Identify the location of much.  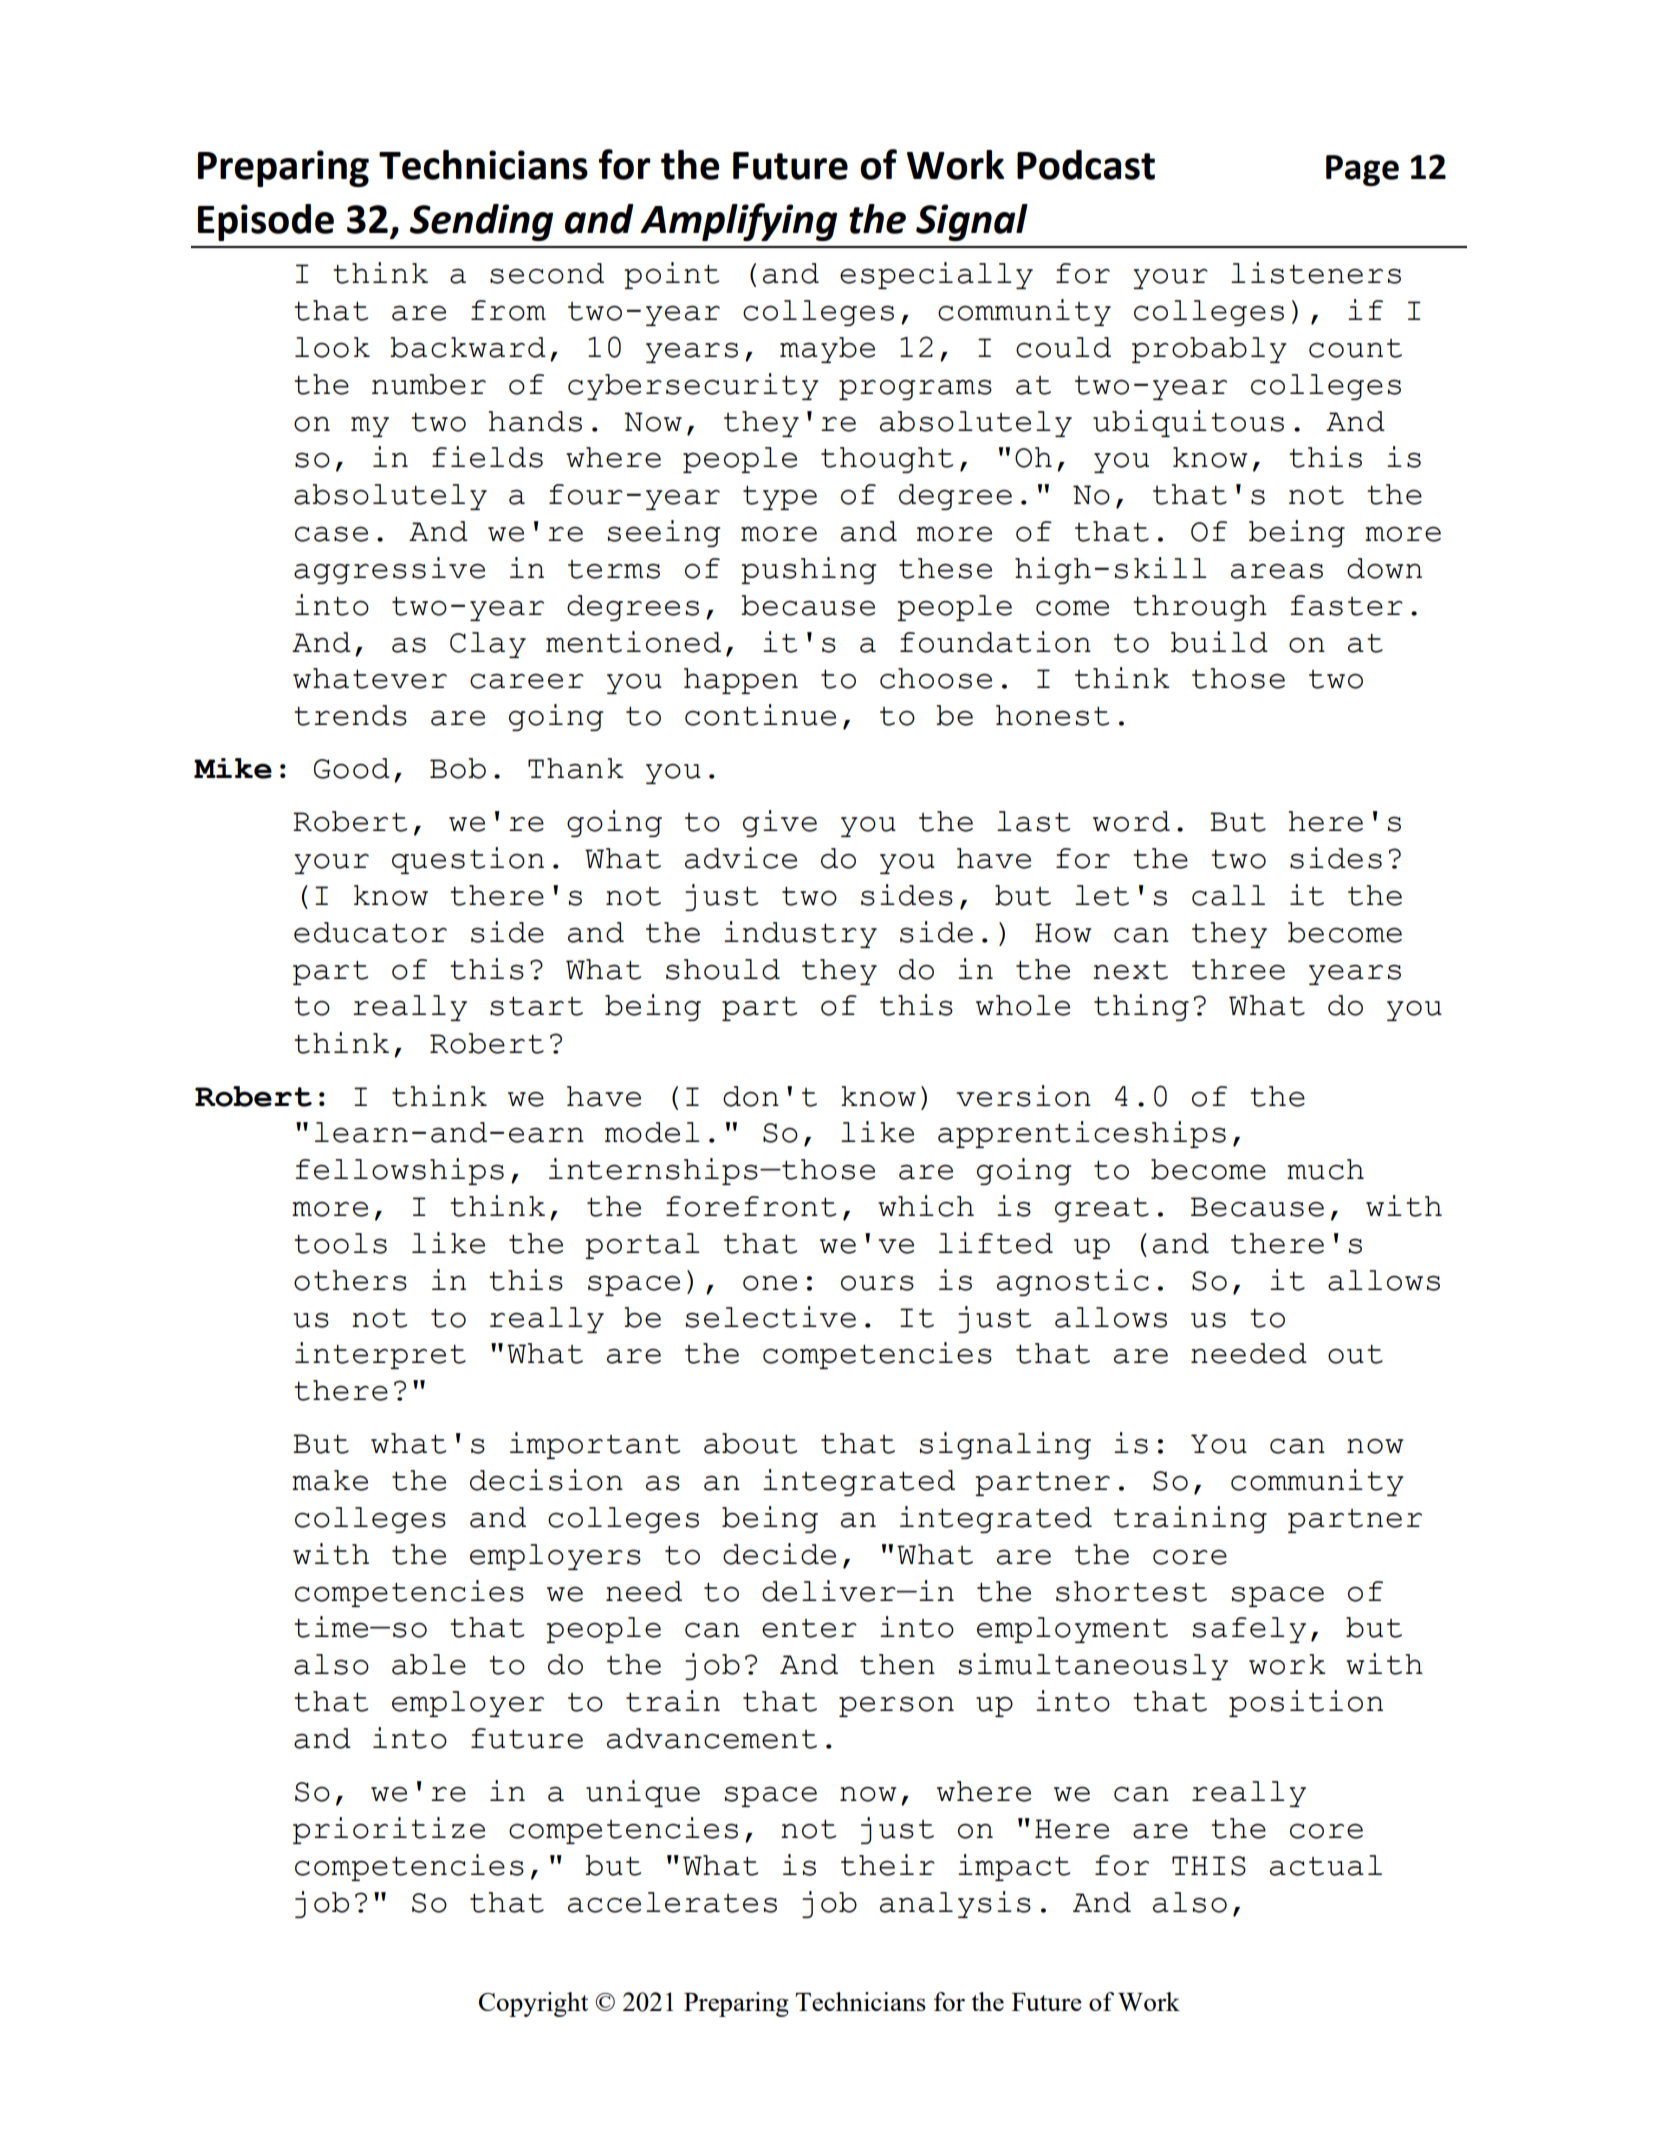
(1325, 1169).
